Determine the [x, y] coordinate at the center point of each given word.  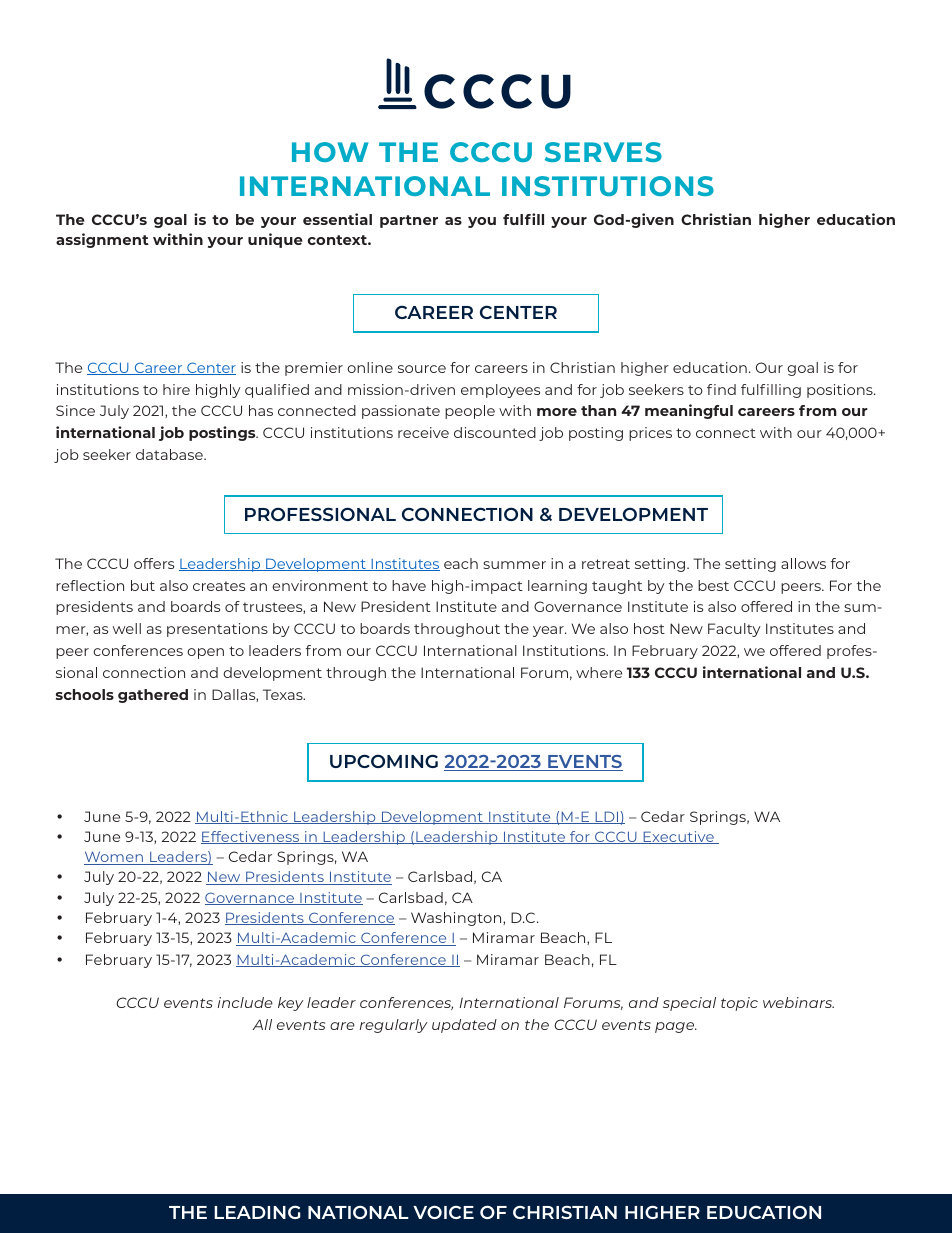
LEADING [257, 1212]
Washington [457, 919]
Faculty [734, 630]
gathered [153, 696]
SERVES [603, 152]
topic [739, 1004]
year [549, 631]
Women [114, 858]
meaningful [689, 411]
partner [409, 221]
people [470, 412]
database [170, 454]
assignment [102, 240]
